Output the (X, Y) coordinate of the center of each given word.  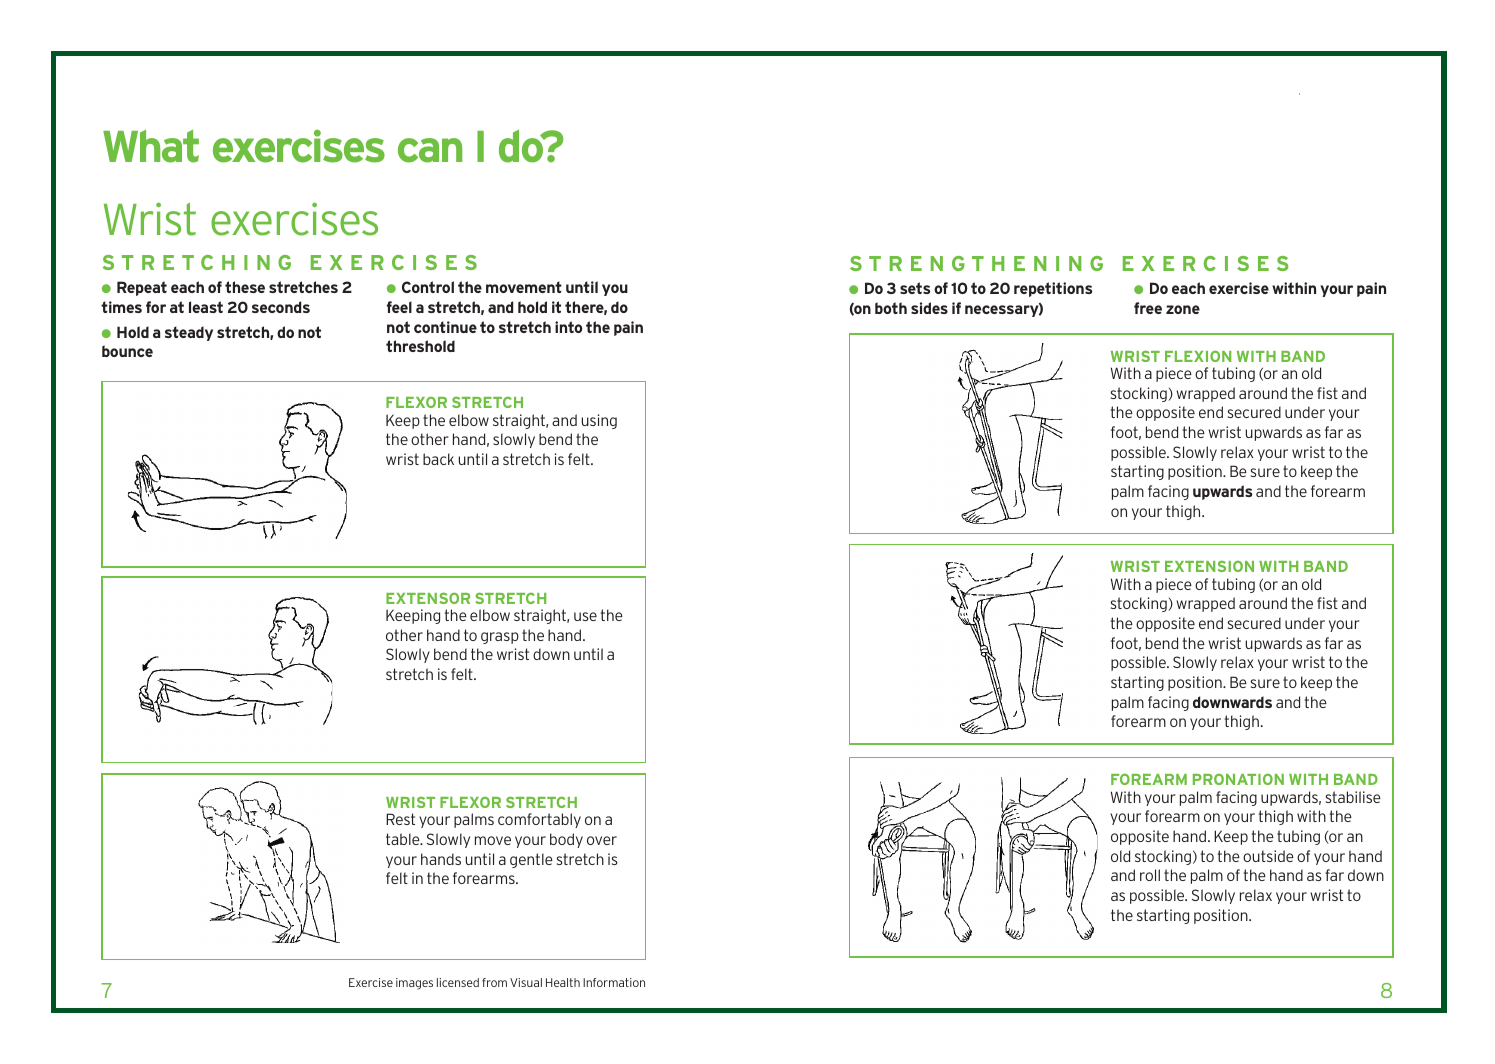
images (414, 984)
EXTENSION (1209, 566)
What (151, 146)
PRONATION (1238, 779)
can (430, 150)
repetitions (1053, 289)
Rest (400, 819)
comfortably (539, 820)
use (585, 616)
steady (189, 333)
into (569, 327)
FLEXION (1198, 356)
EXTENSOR (428, 598)
